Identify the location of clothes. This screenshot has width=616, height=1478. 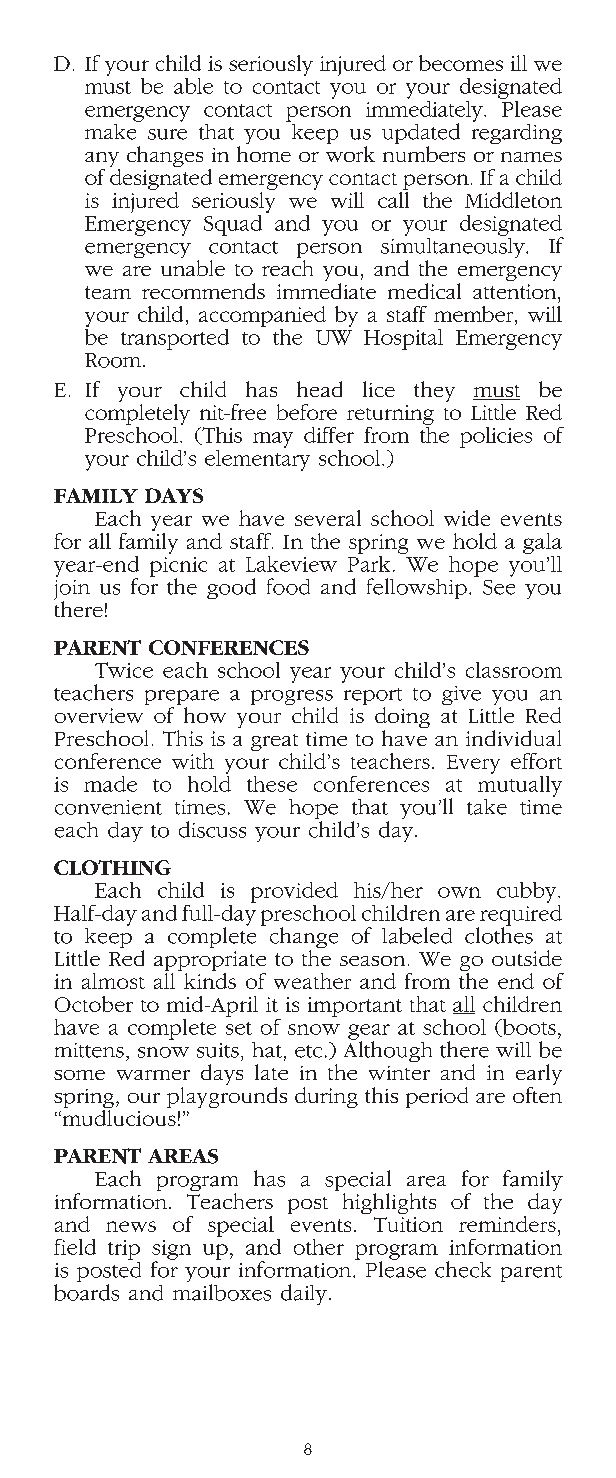
(499, 934).
